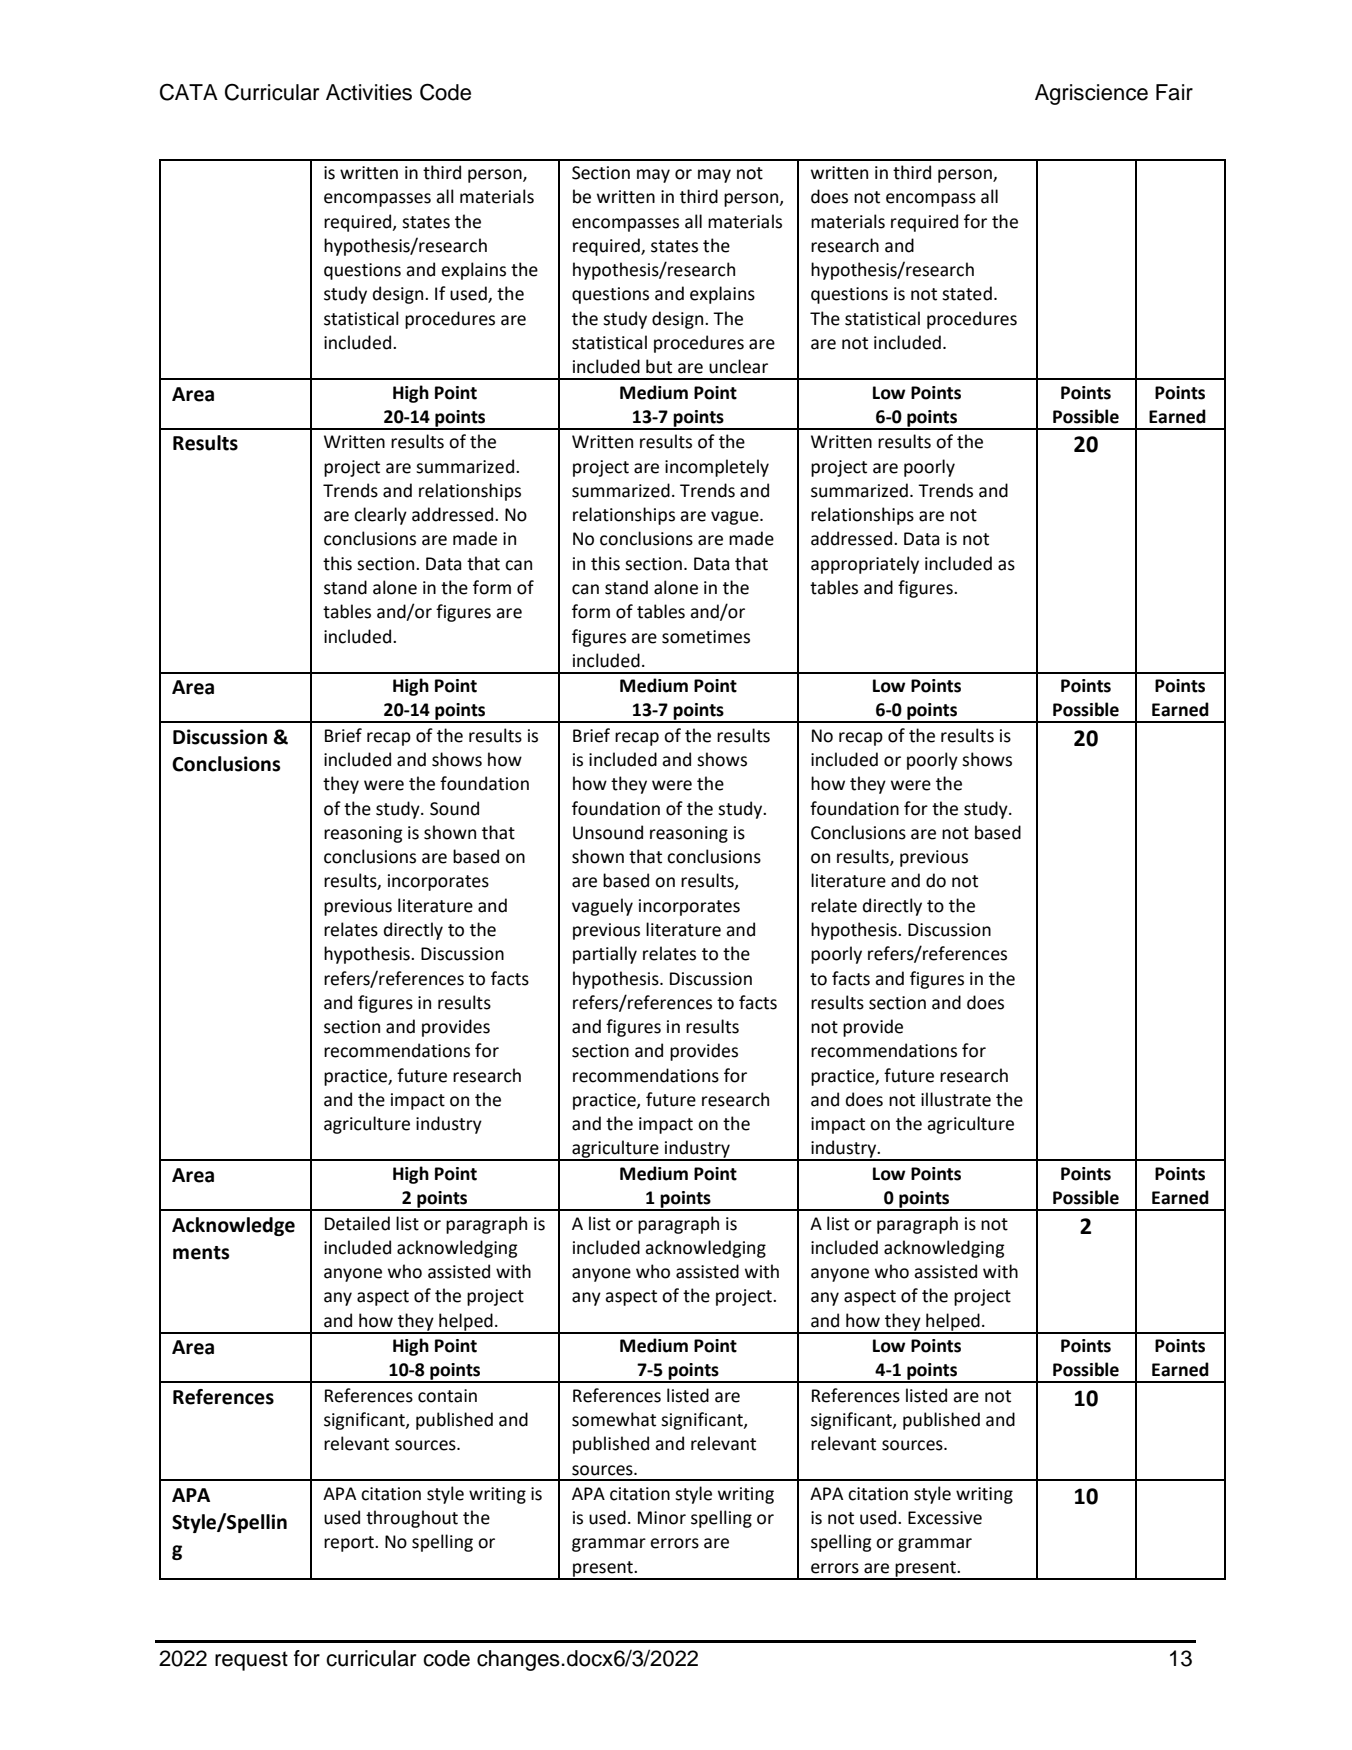 The image size is (1352, 1750). Describe the element at coordinates (614, 1419) in the image. I see `somewhat` at that location.
